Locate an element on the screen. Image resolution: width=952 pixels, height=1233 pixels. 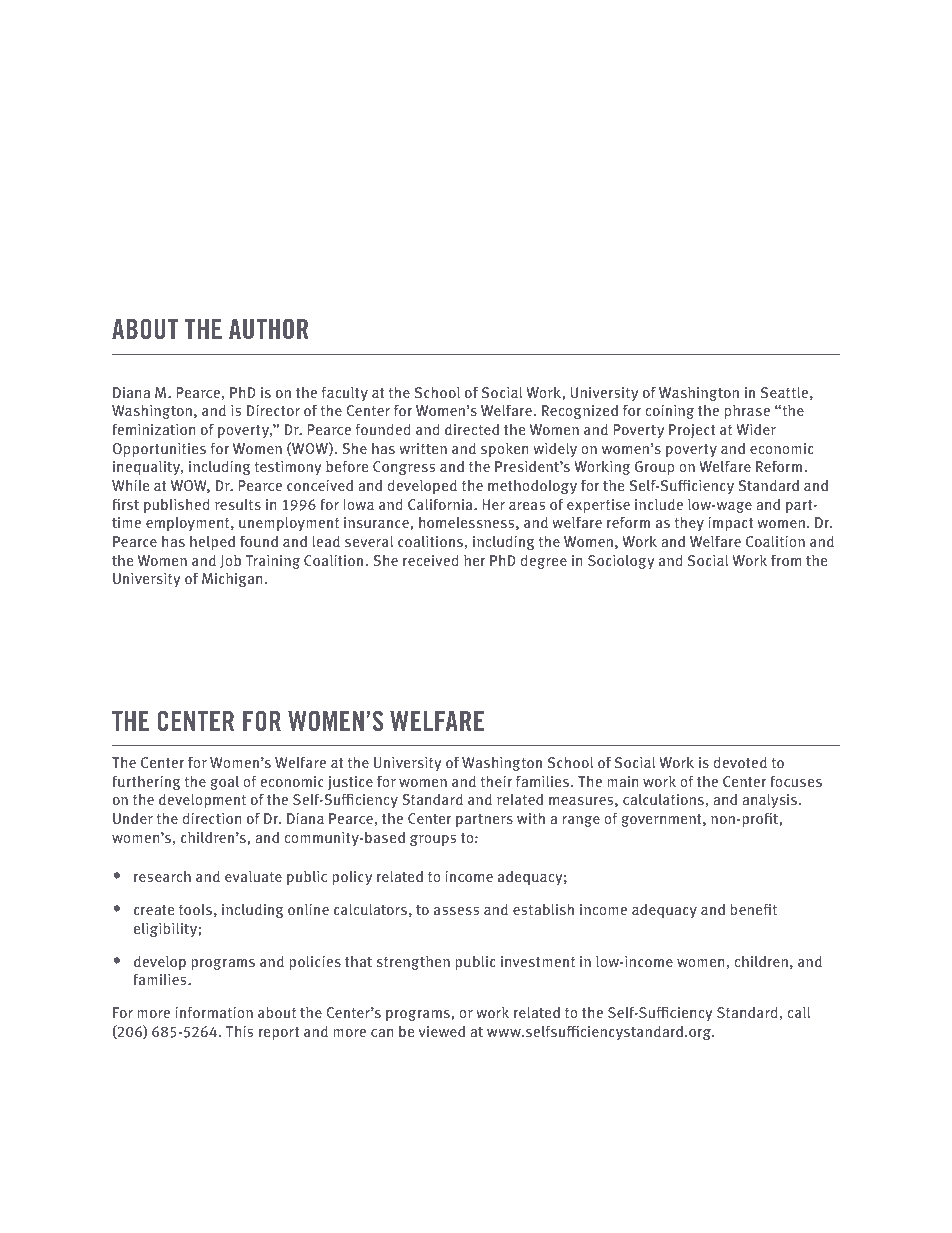
faculty is located at coordinates (345, 393).
